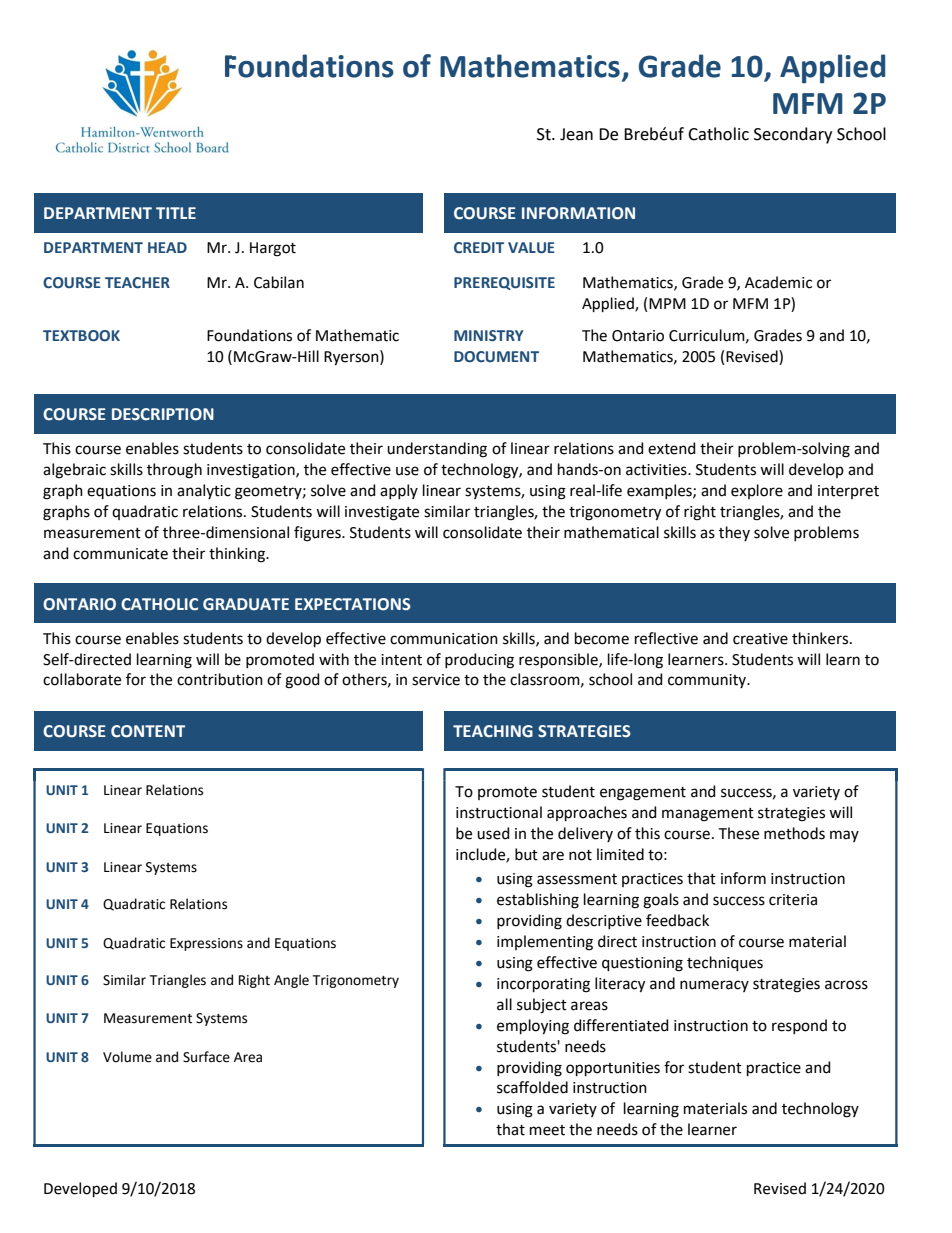 The image size is (952, 1233). What do you see at coordinates (437, 450) in the document?
I see `understanding` at bounding box center [437, 450].
